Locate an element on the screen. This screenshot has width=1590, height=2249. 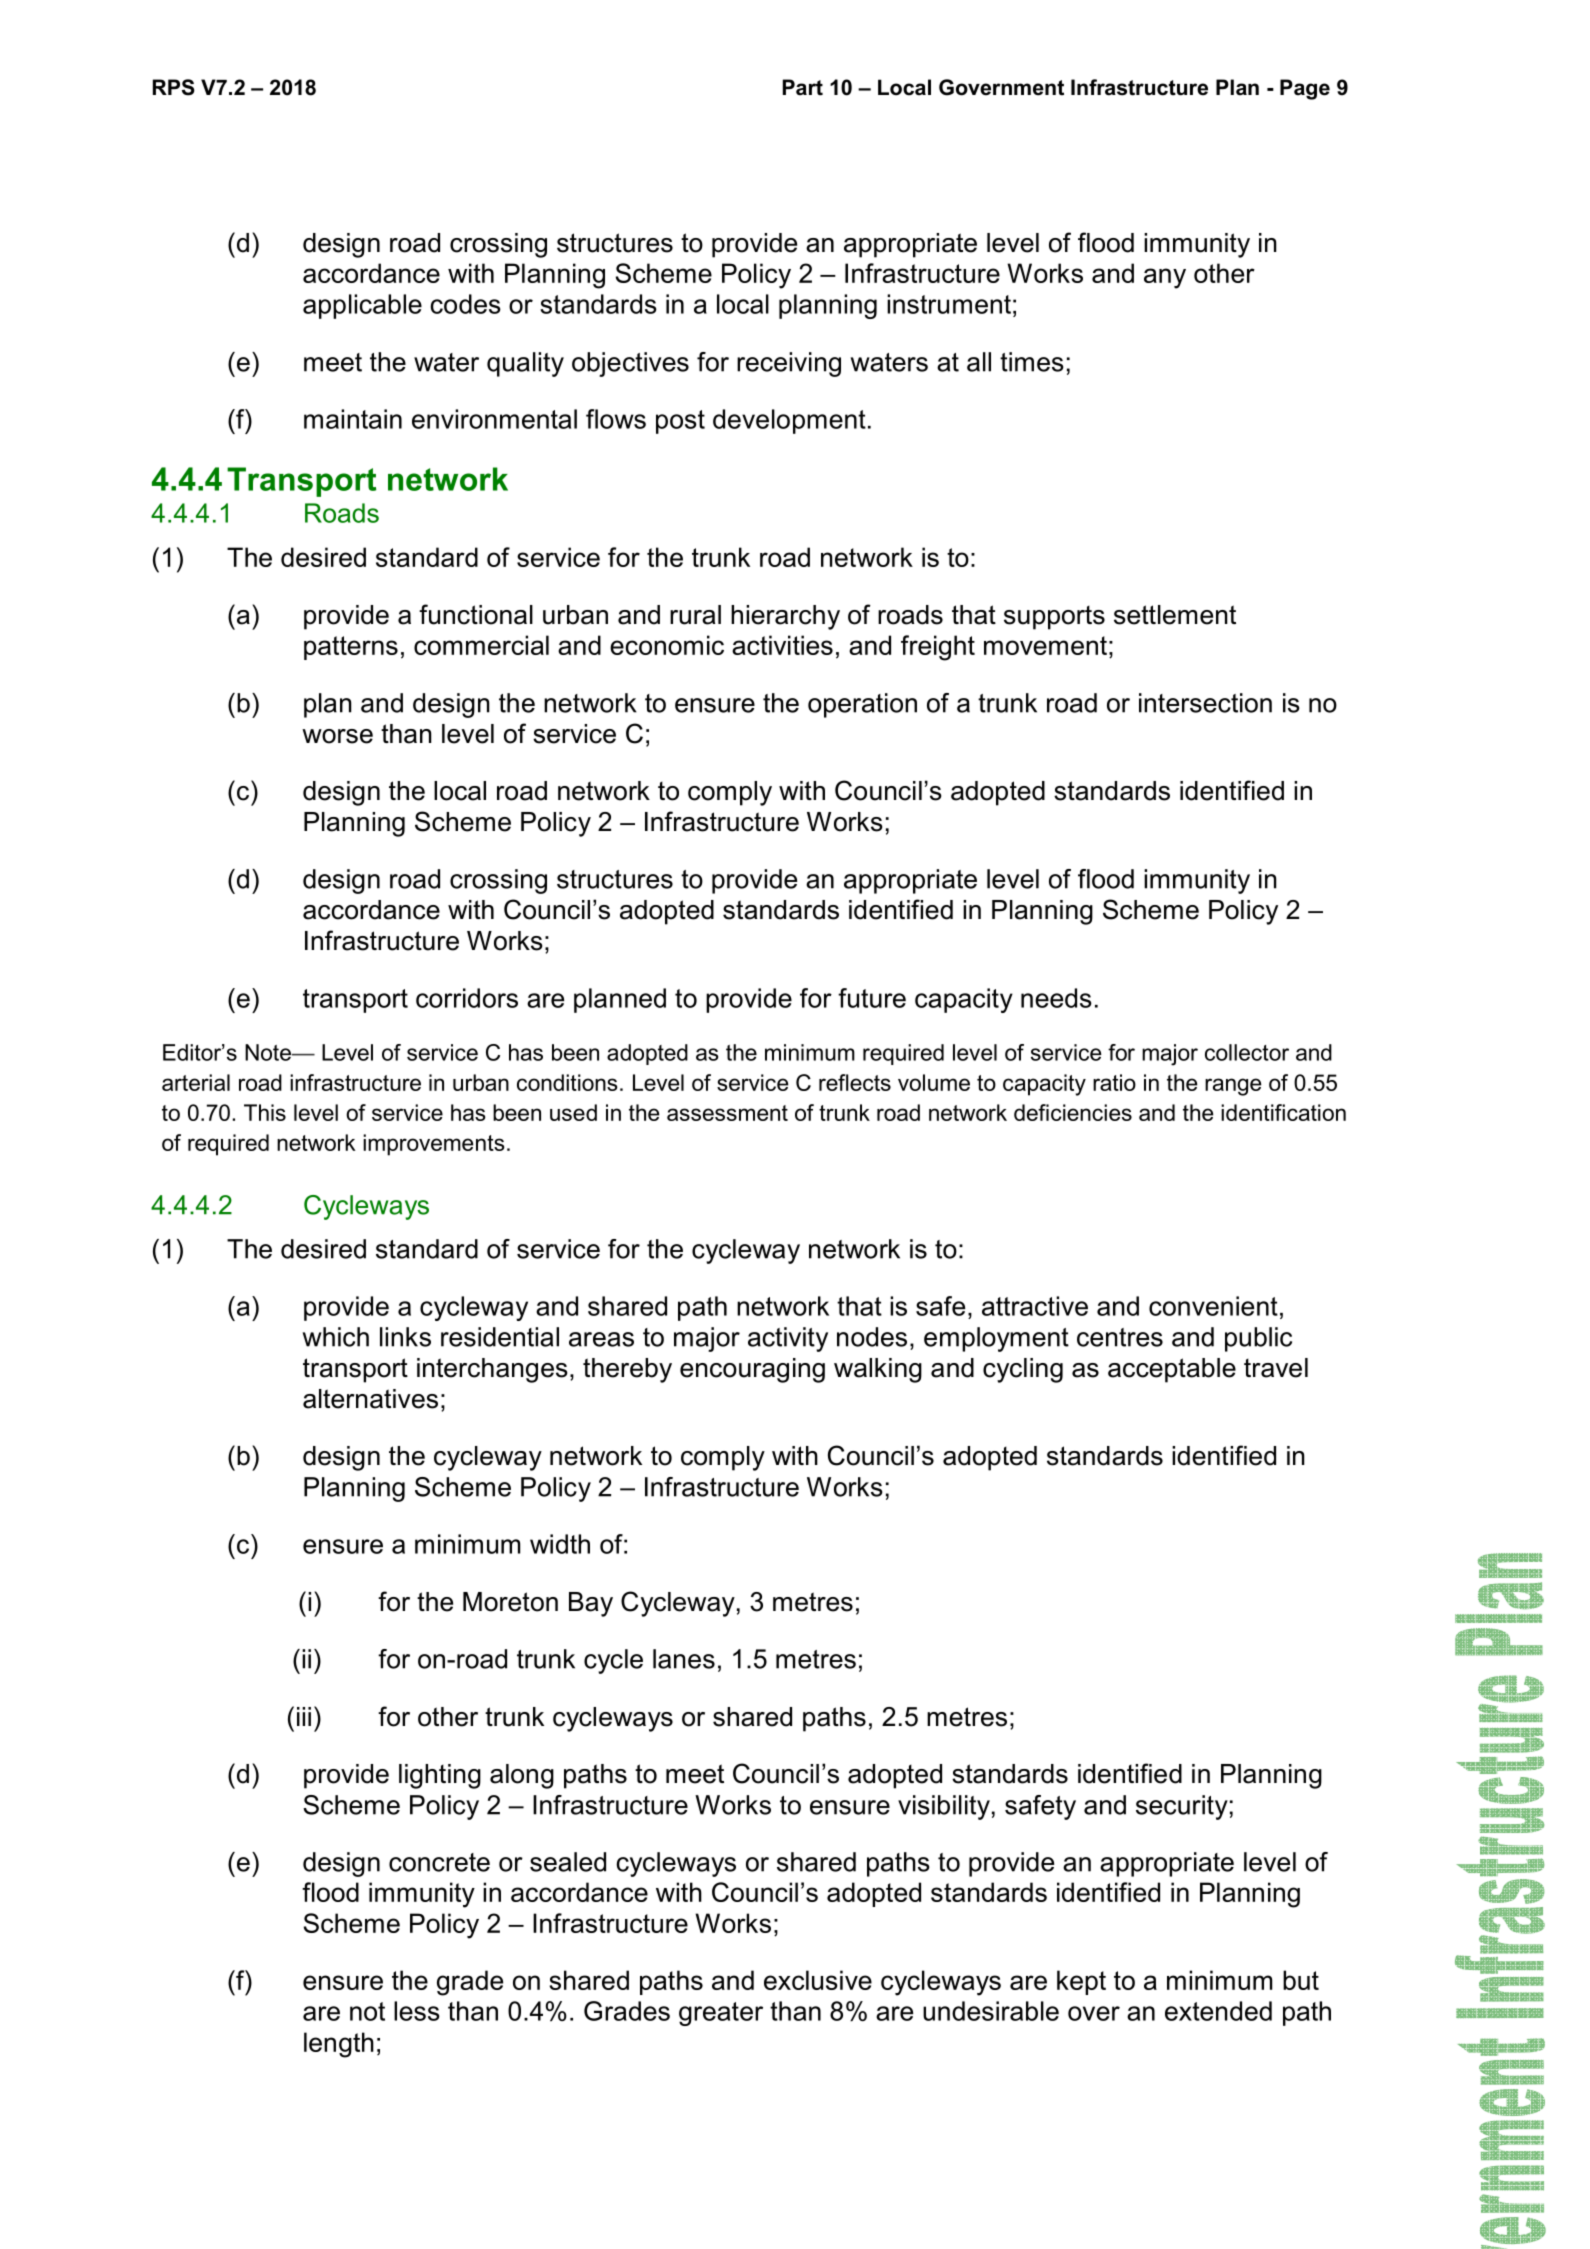
acceptable is located at coordinates (1172, 1370).
